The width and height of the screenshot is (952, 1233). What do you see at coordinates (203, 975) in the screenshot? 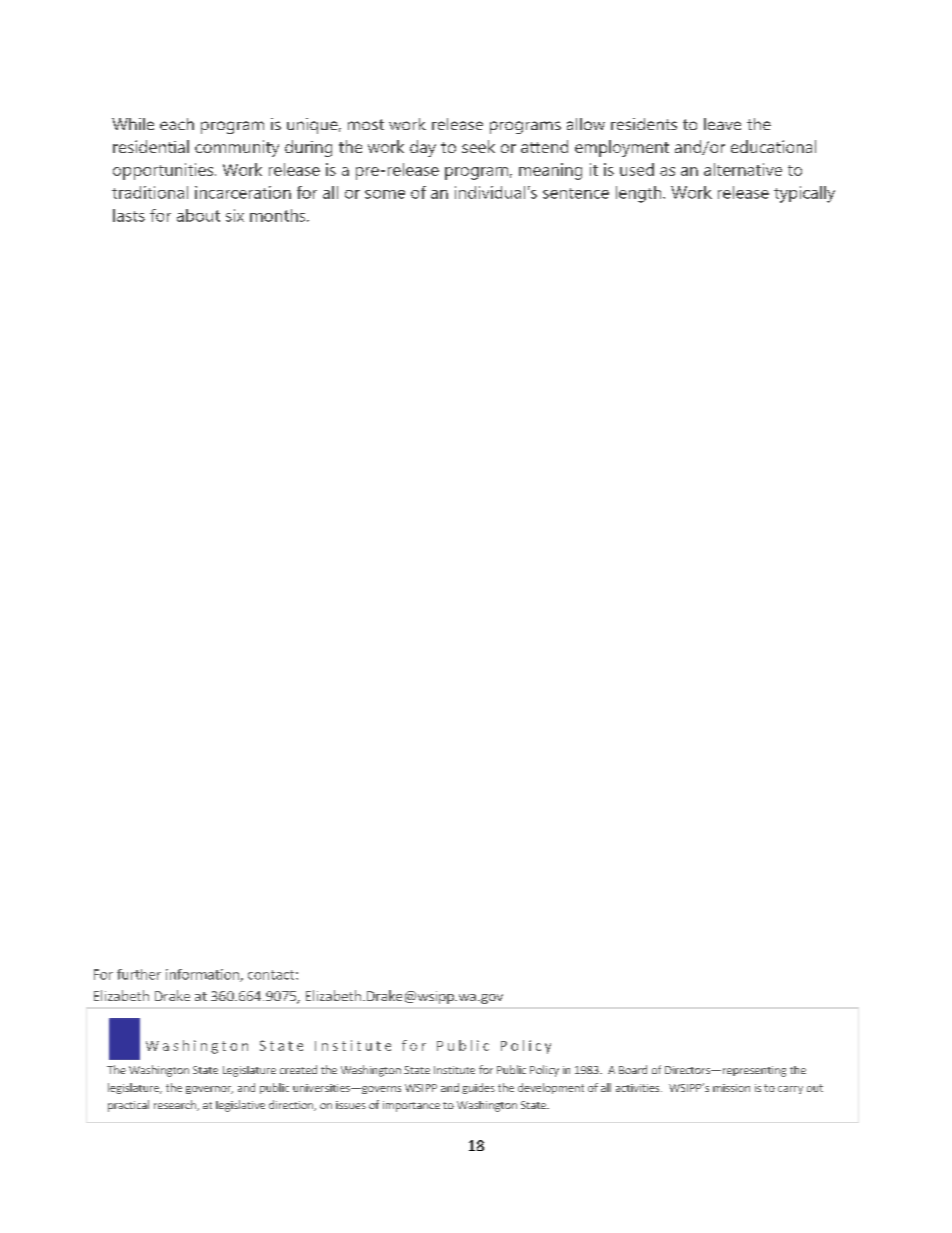
I see `information` at bounding box center [203, 975].
